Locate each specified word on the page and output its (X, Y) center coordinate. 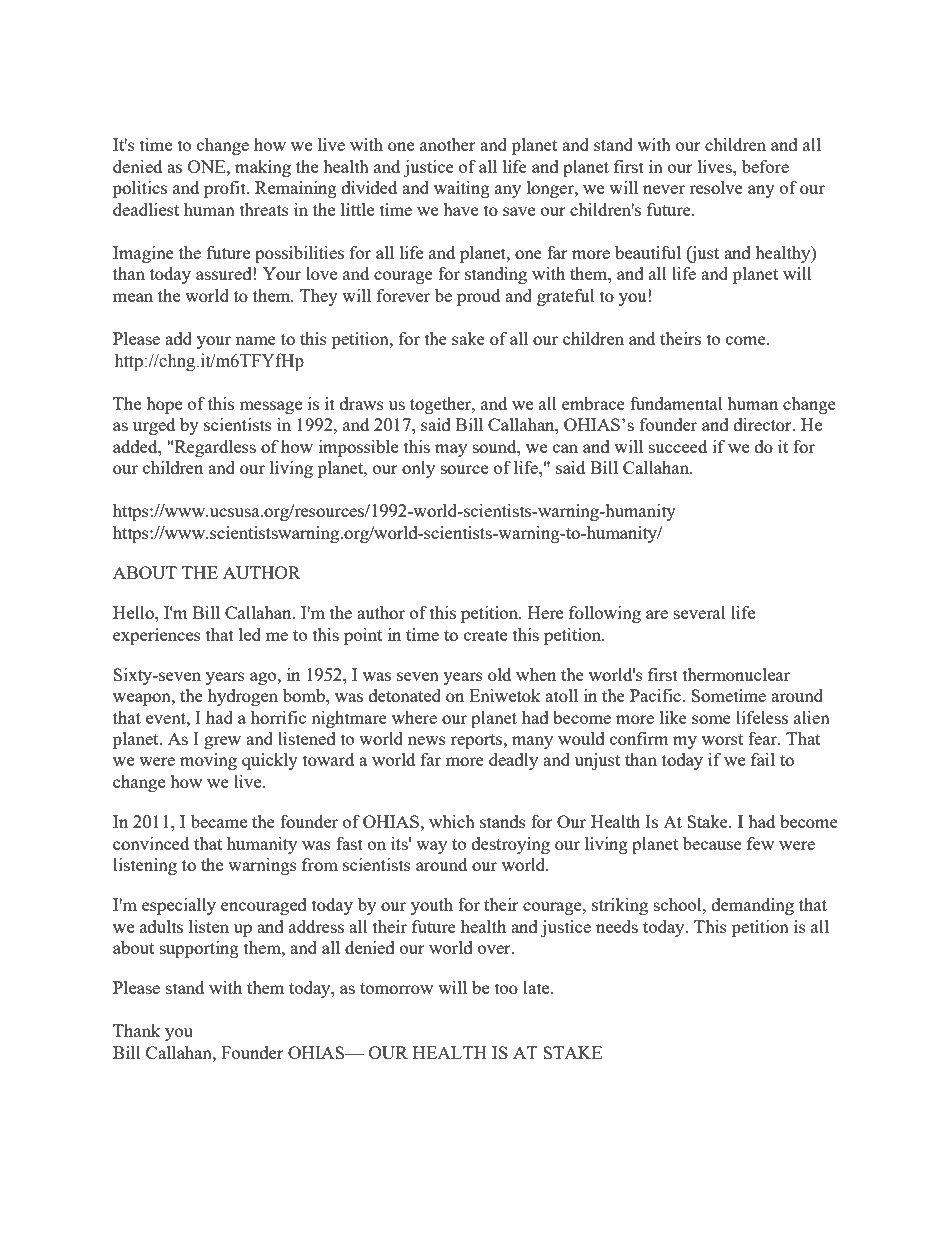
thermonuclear (736, 674)
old (499, 674)
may (451, 450)
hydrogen (243, 697)
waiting (462, 189)
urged (154, 426)
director (764, 424)
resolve (716, 187)
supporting (199, 949)
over (495, 949)
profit (226, 189)
